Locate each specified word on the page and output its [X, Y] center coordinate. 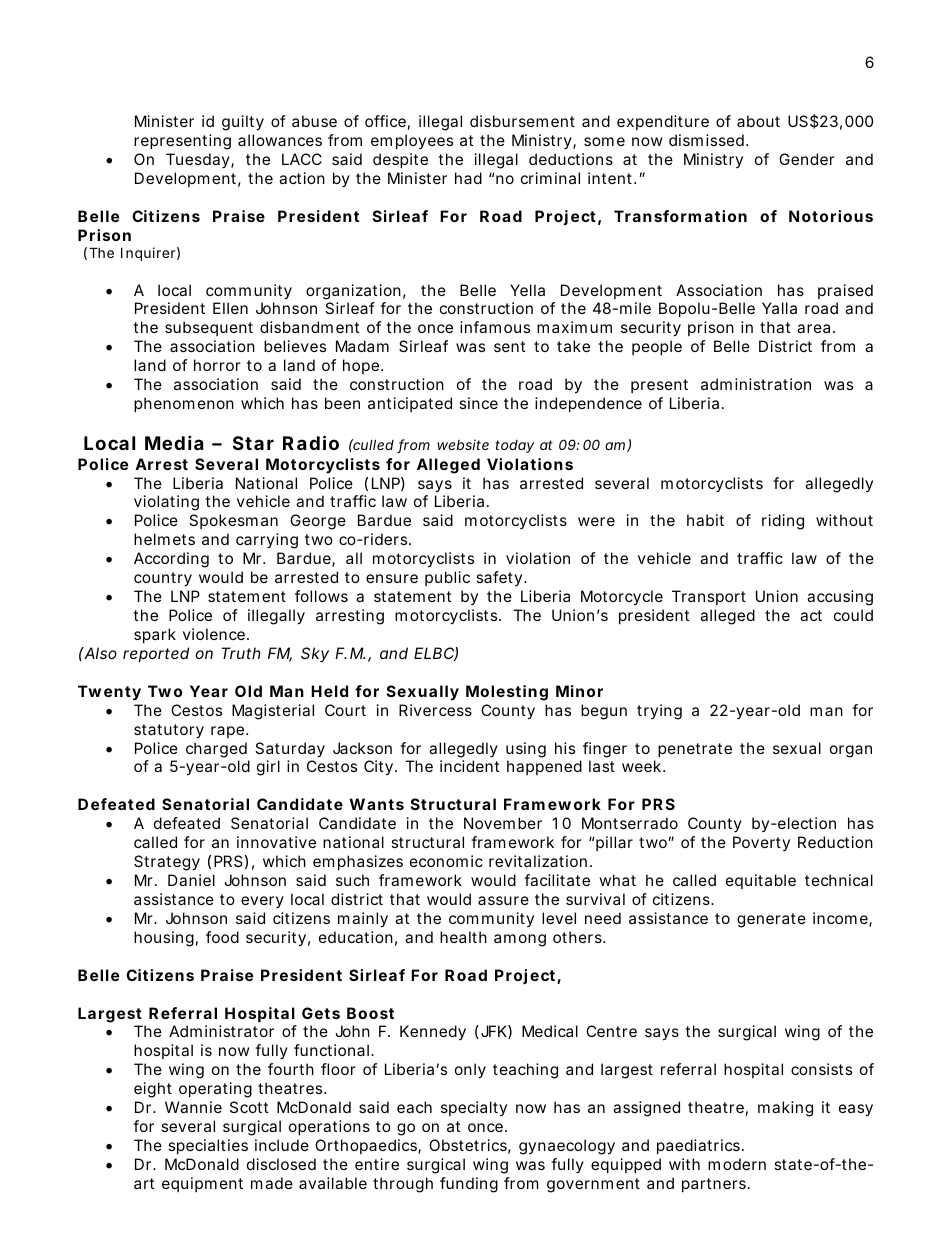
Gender [807, 159]
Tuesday [198, 160]
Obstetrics [468, 1145]
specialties [208, 1146]
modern [737, 1164]
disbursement [522, 121]
